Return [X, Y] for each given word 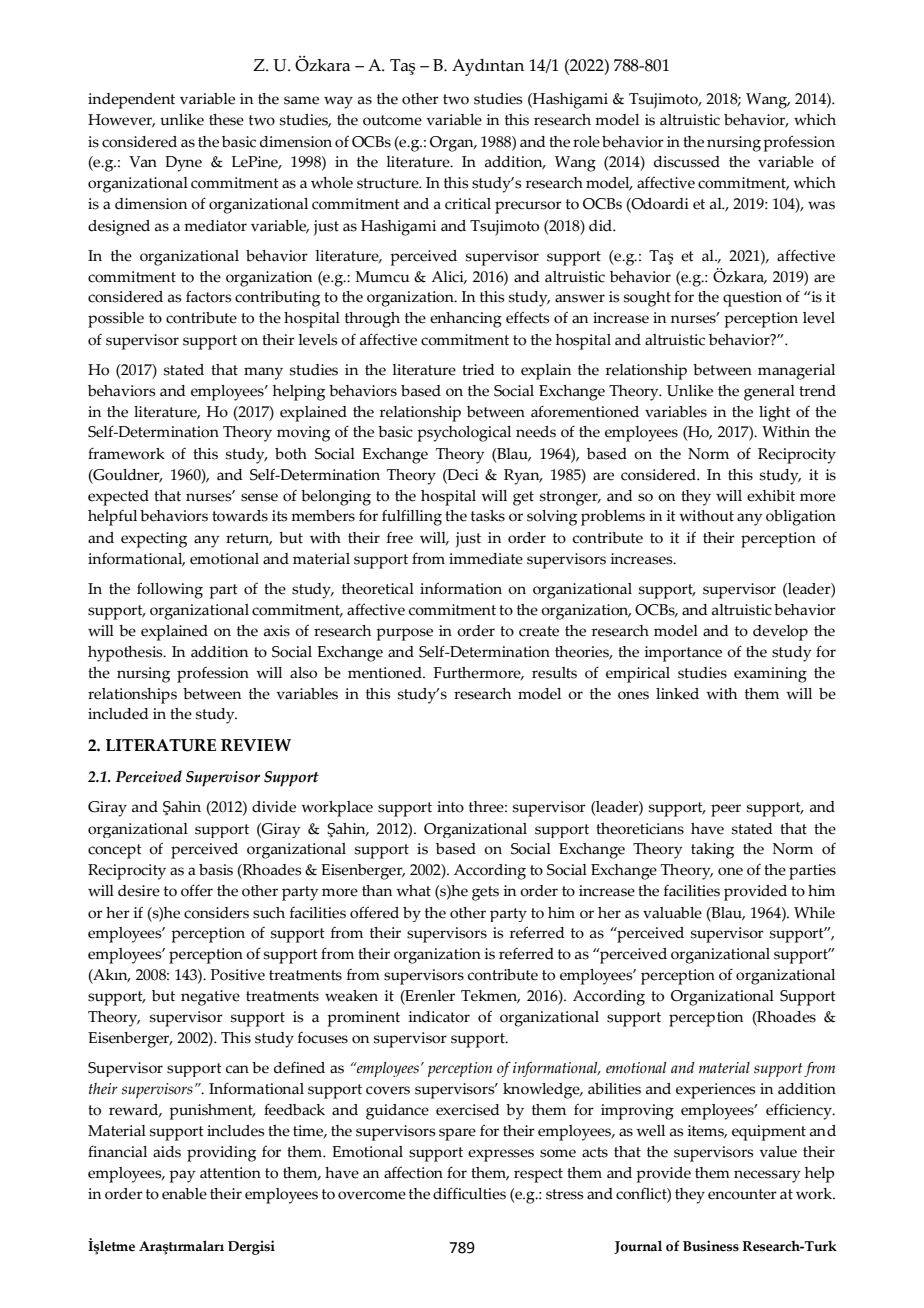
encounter [742, 1194]
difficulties [469, 1193]
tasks [488, 516]
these [226, 120]
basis [216, 870]
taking [712, 851]
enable [184, 1194]
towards [240, 516]
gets [485, 893]
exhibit [771, 496]
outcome [392, 120]
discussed [687, 162]
